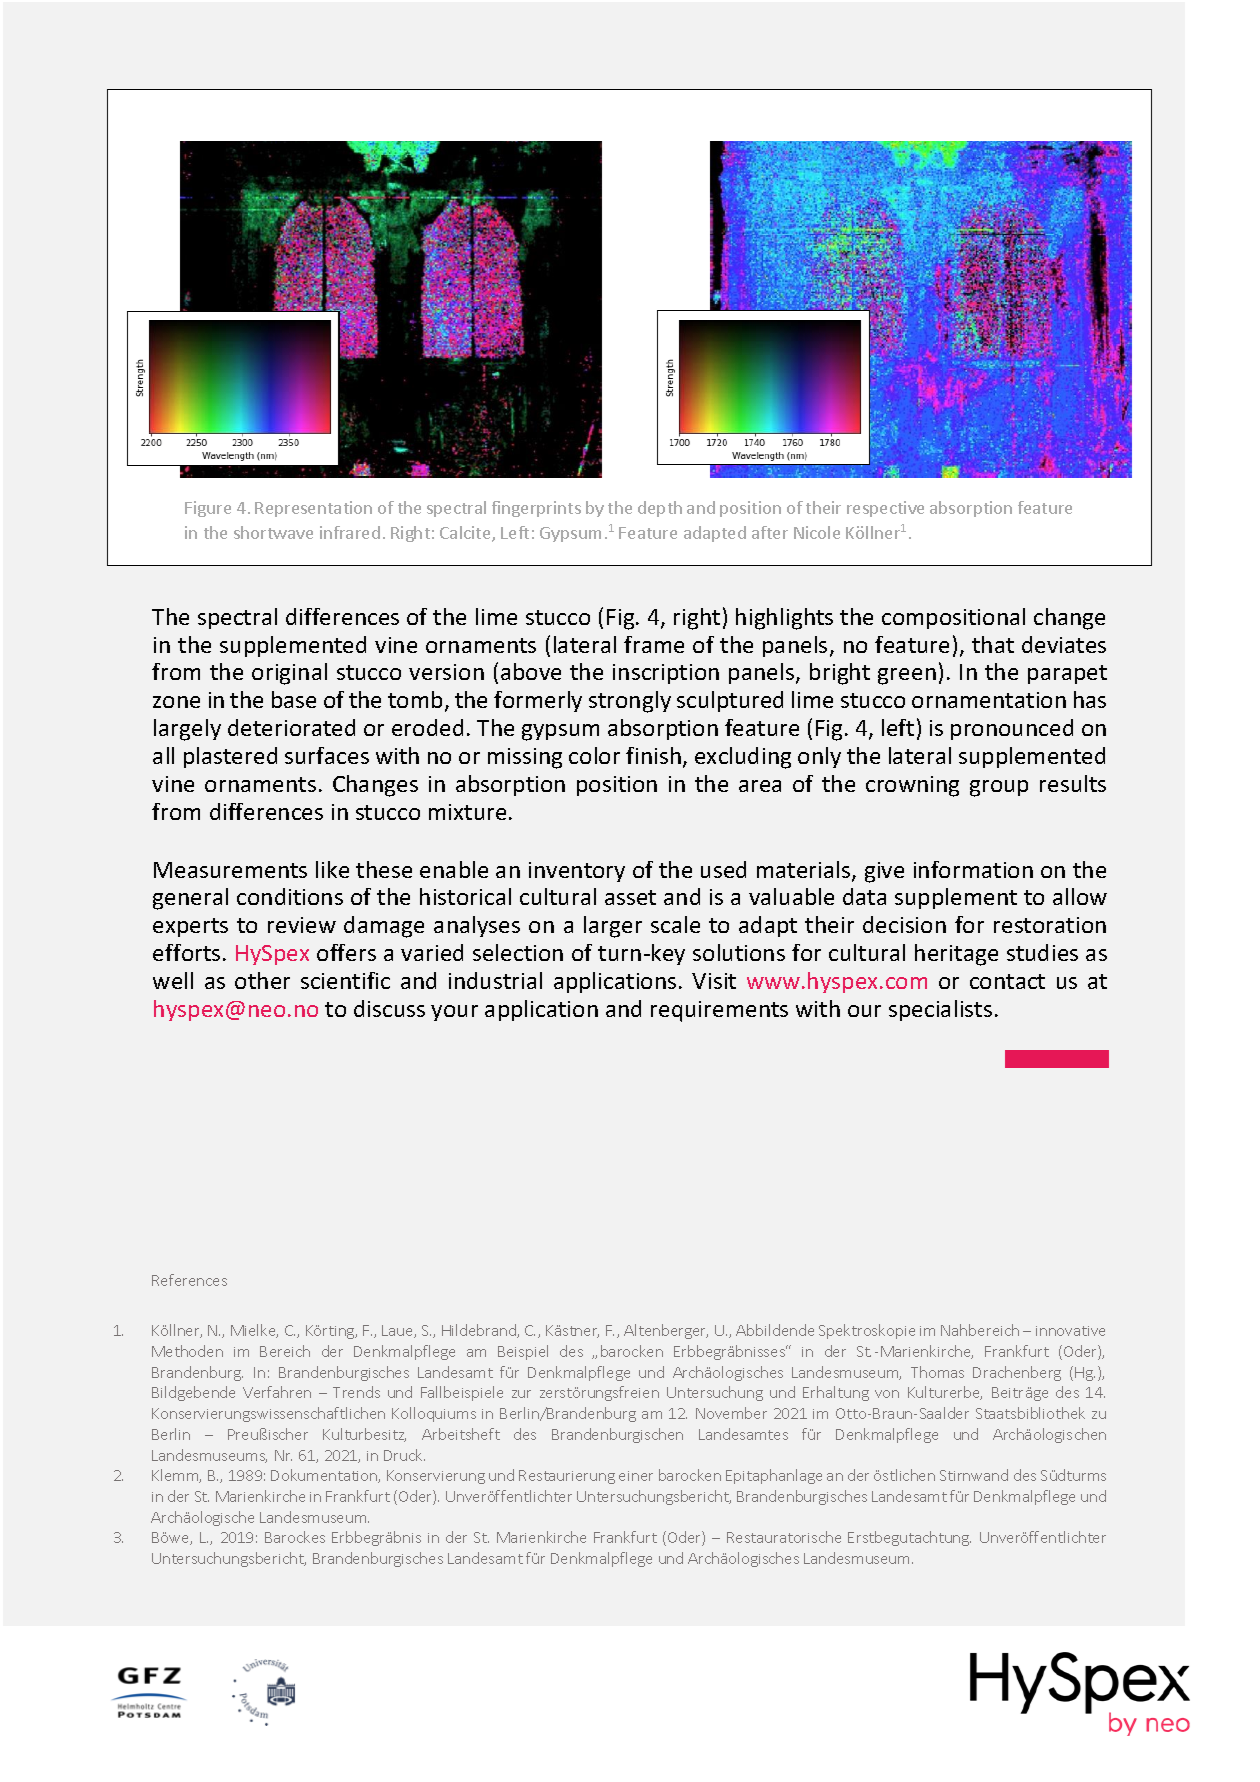 The image size is (1260, 1782). I want to click on other, so click(262, 980).
